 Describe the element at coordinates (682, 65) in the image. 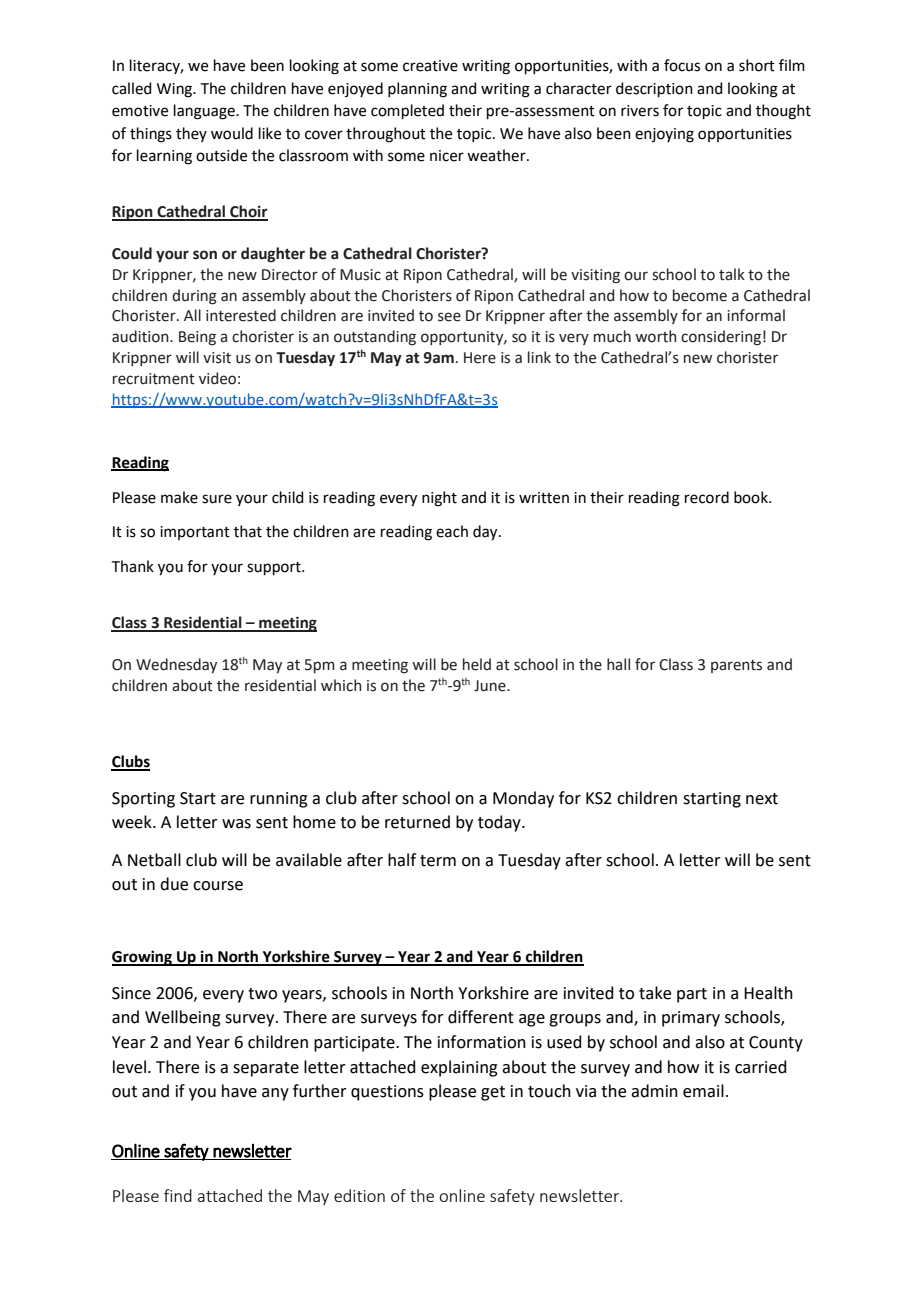

I see `focus` at that location.
